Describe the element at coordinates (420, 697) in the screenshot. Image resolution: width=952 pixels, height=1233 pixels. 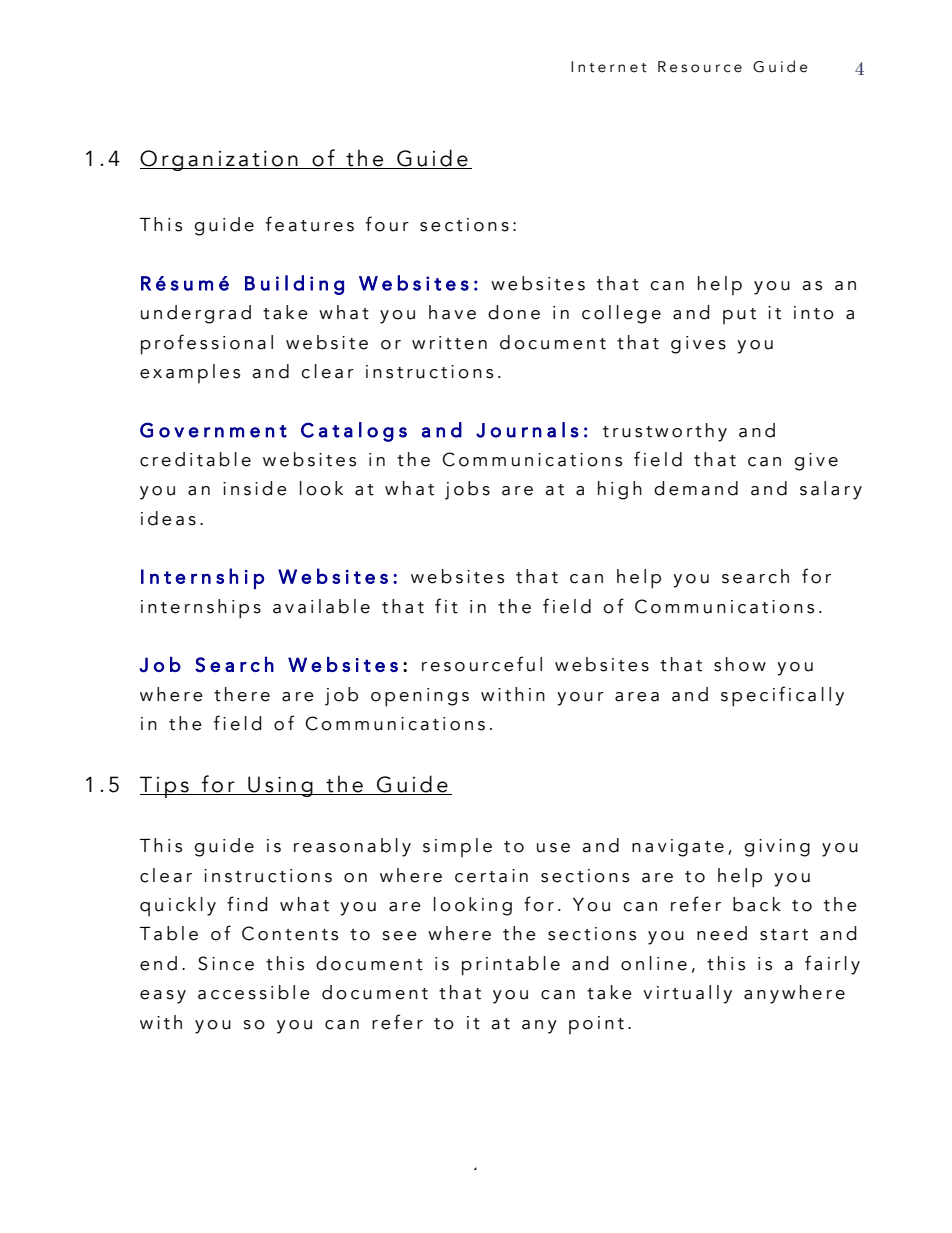
I see `openings` at that location.
